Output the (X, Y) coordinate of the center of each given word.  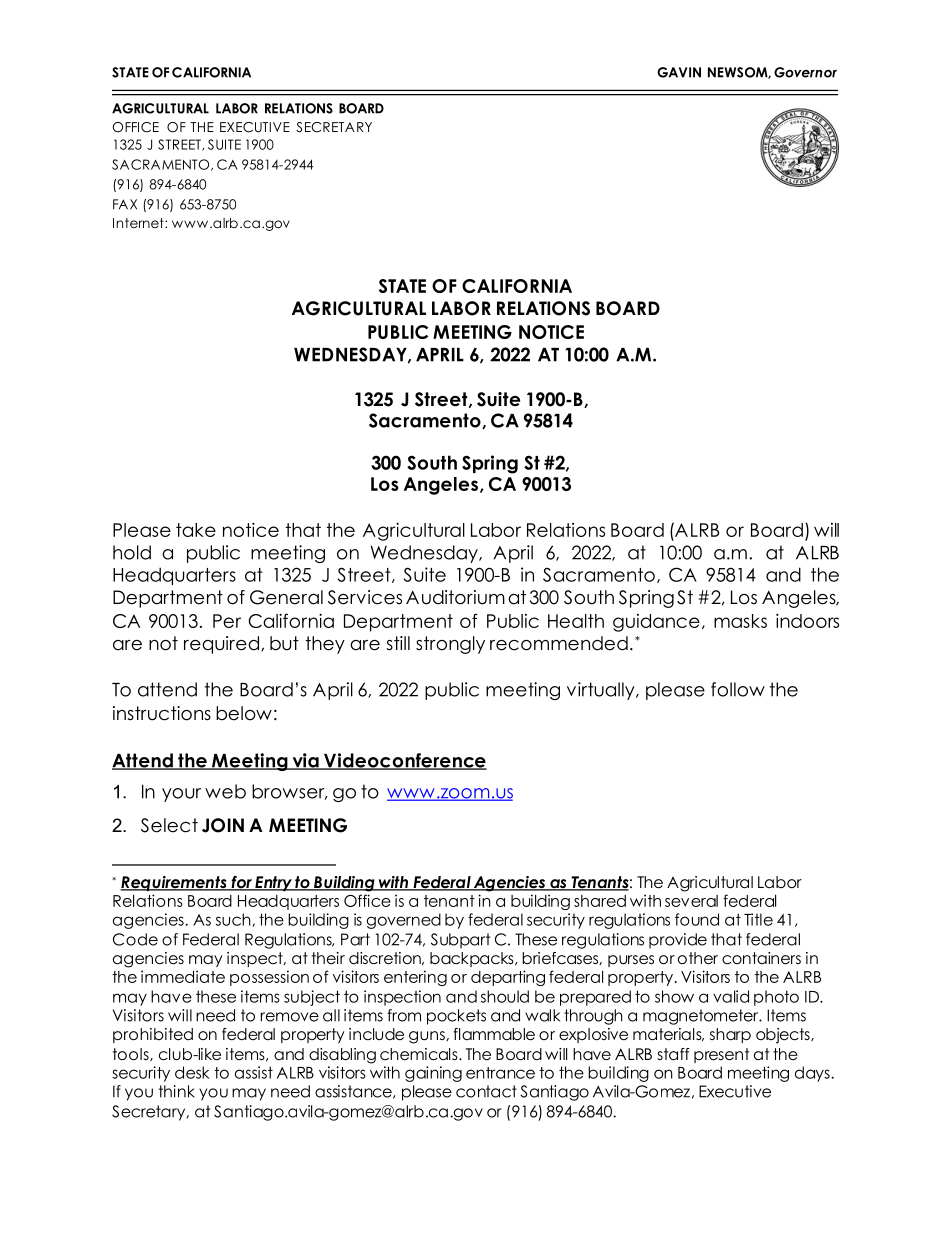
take (196, 530)
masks (740, 621)
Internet (139, 223)
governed (404, 921)
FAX (125, 204)
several (691, 901)
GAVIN (679, 72)
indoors (807, 620)
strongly (450, 645)
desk (192, 1072)
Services (365, 597)
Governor (805, 72)
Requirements (174, 883)
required (223, 645)
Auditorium (455, 597)
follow (738, 689)
